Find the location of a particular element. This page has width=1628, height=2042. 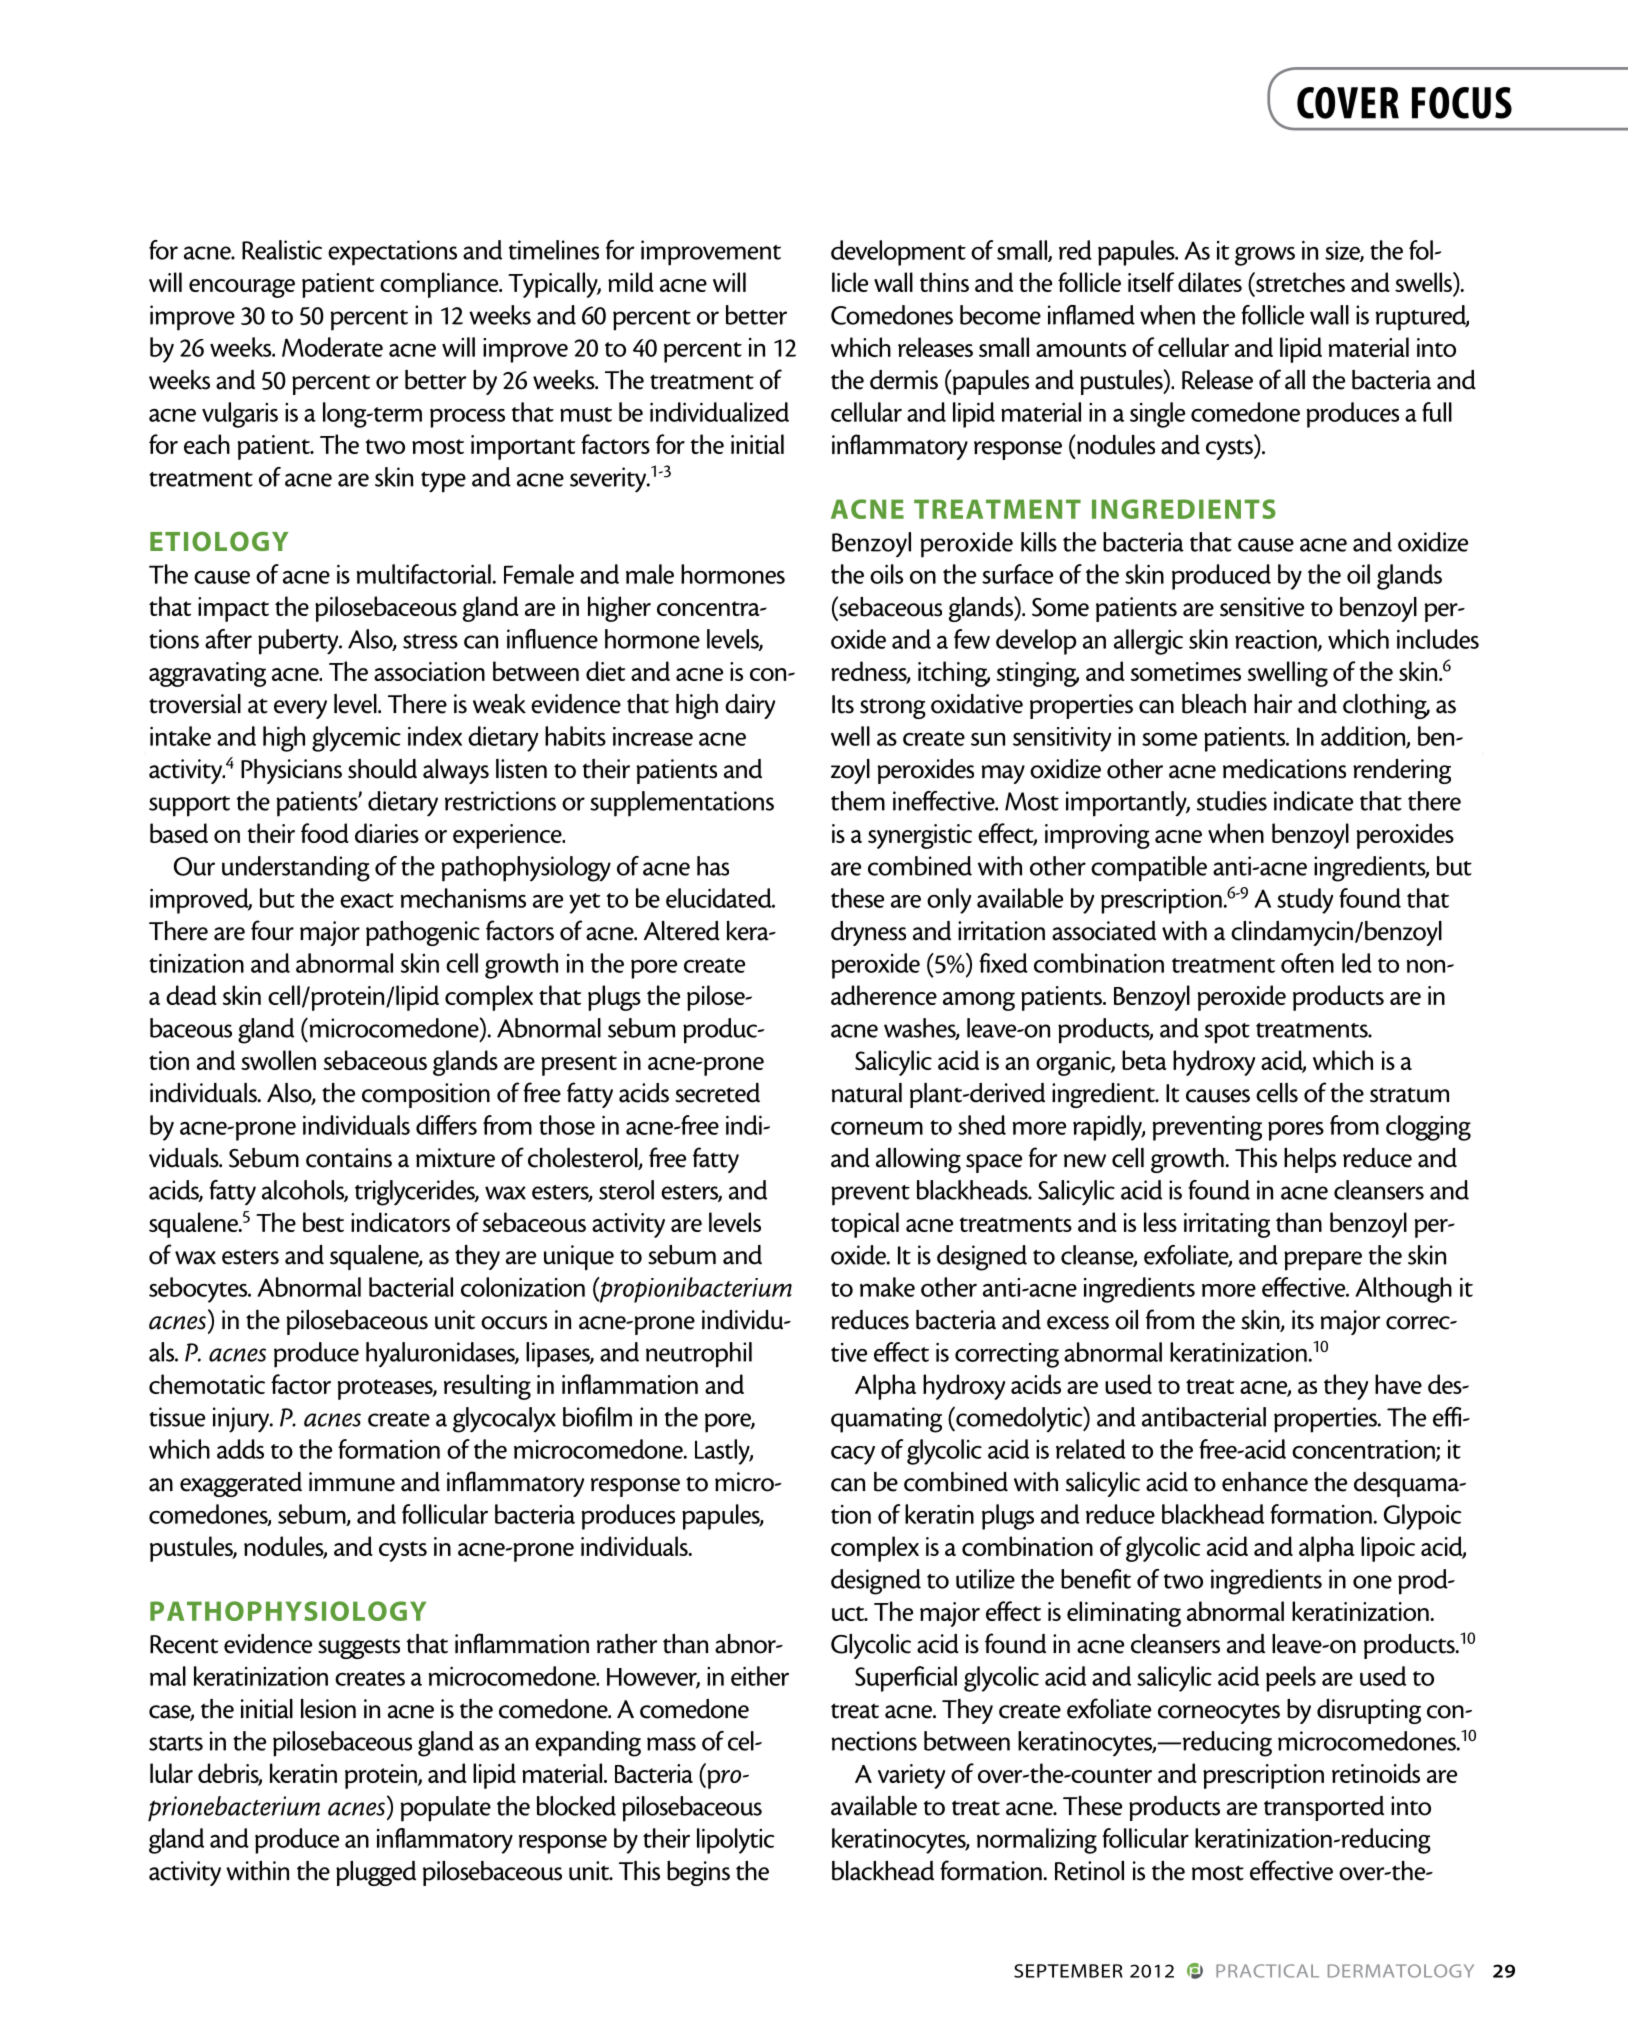

thins is located at coordinates (944, 282).
